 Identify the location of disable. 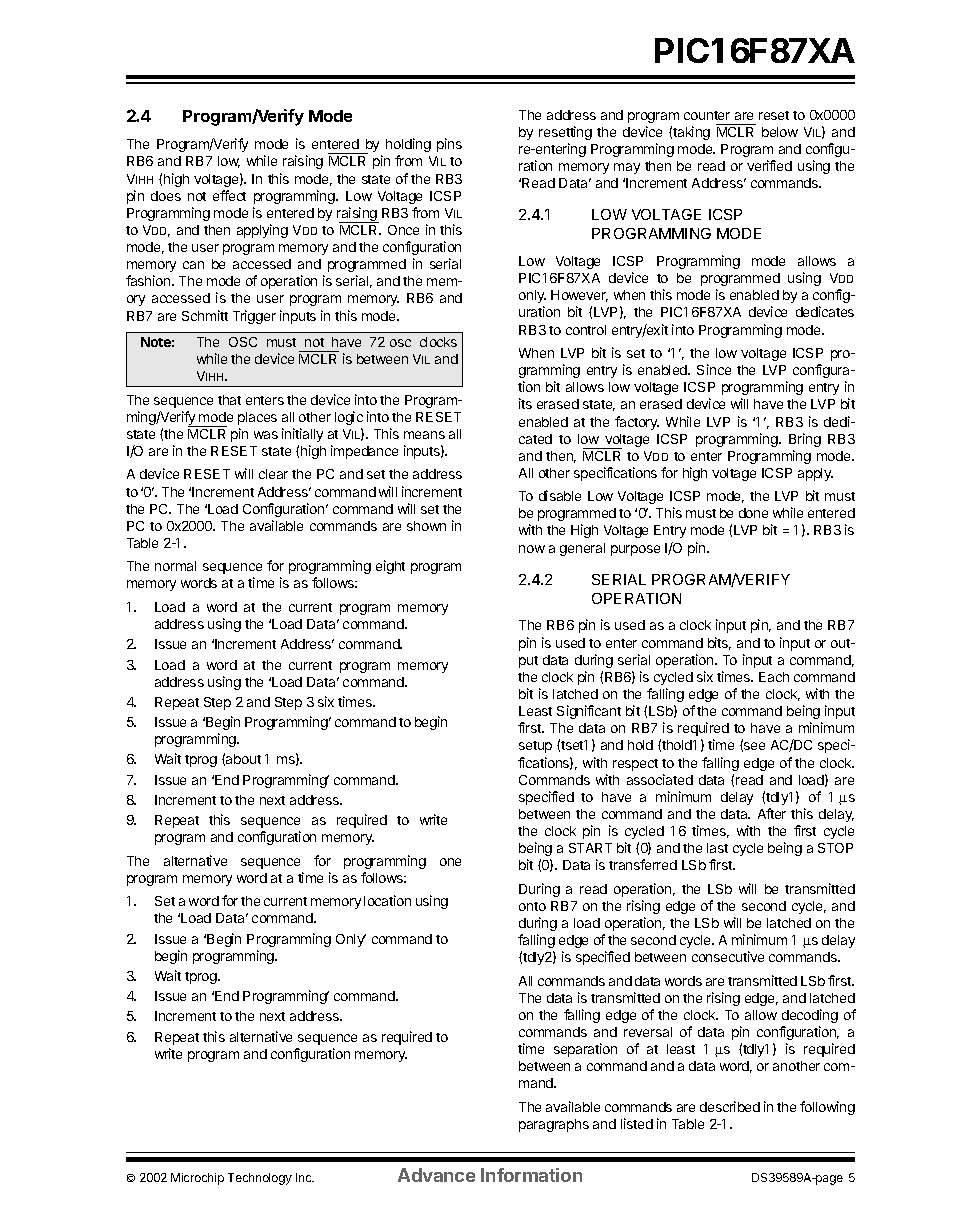
(560, 495).
